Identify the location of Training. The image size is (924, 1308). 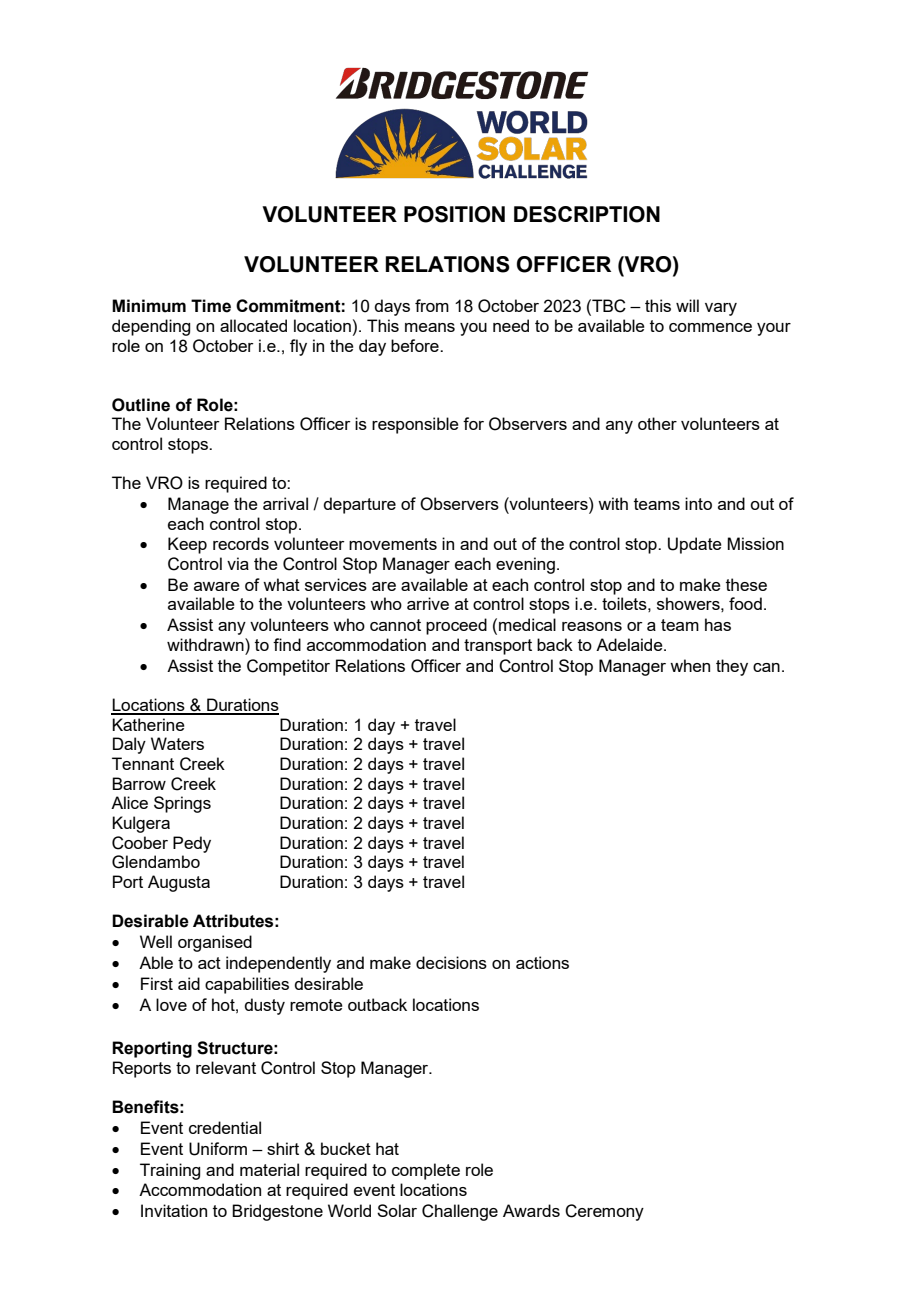
(170, 1171).
